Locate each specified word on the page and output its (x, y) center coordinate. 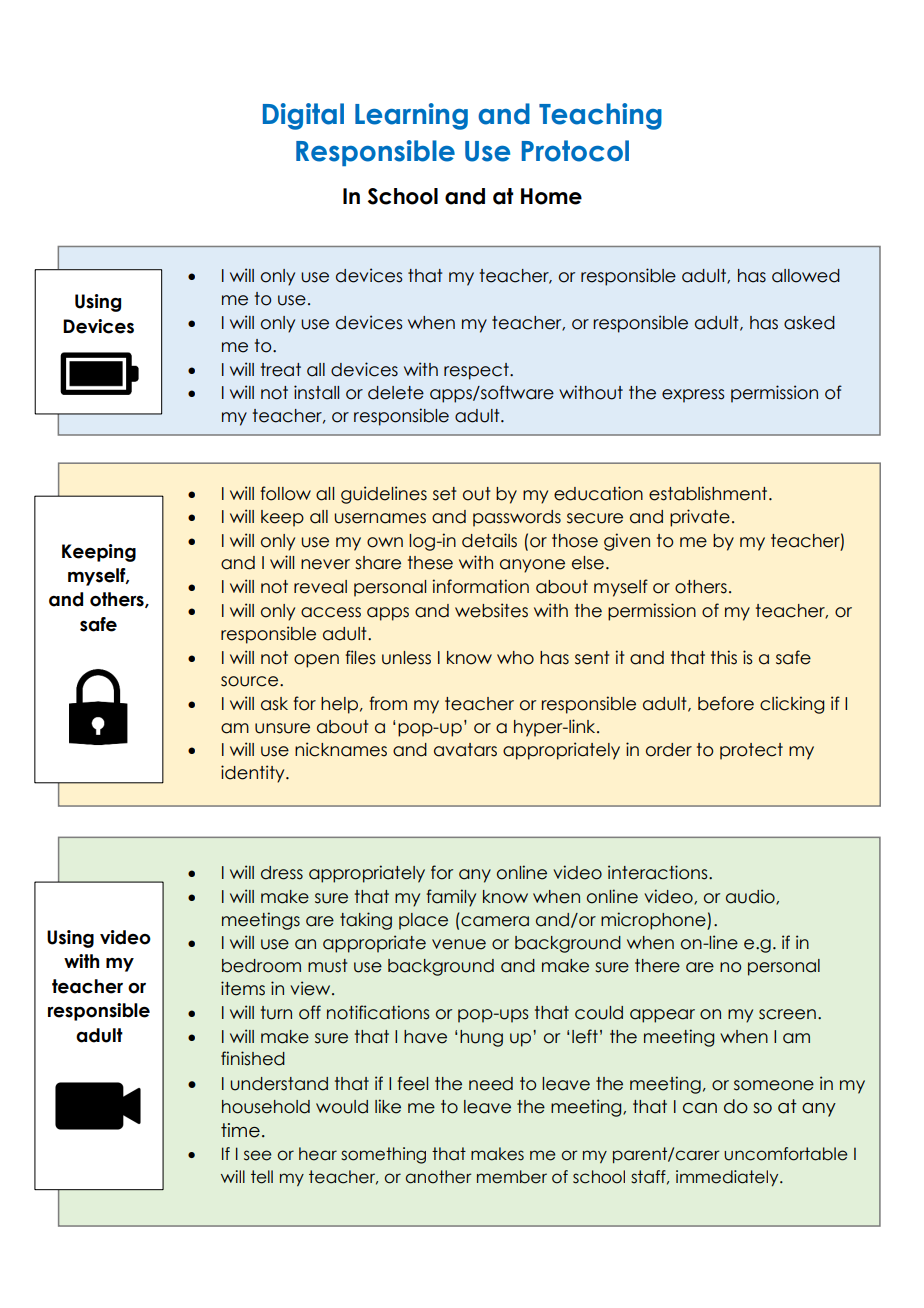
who (515, 658)
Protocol (575, 151)
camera (495, 921)
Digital (303, 116)
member (512, 1177)
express (693, 396)
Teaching (600, 116)
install (316, 392)
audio (751, 897)
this (724, 657)
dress (282, 873)
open (316, 661)
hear (318, 1154)
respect (477, 371)
